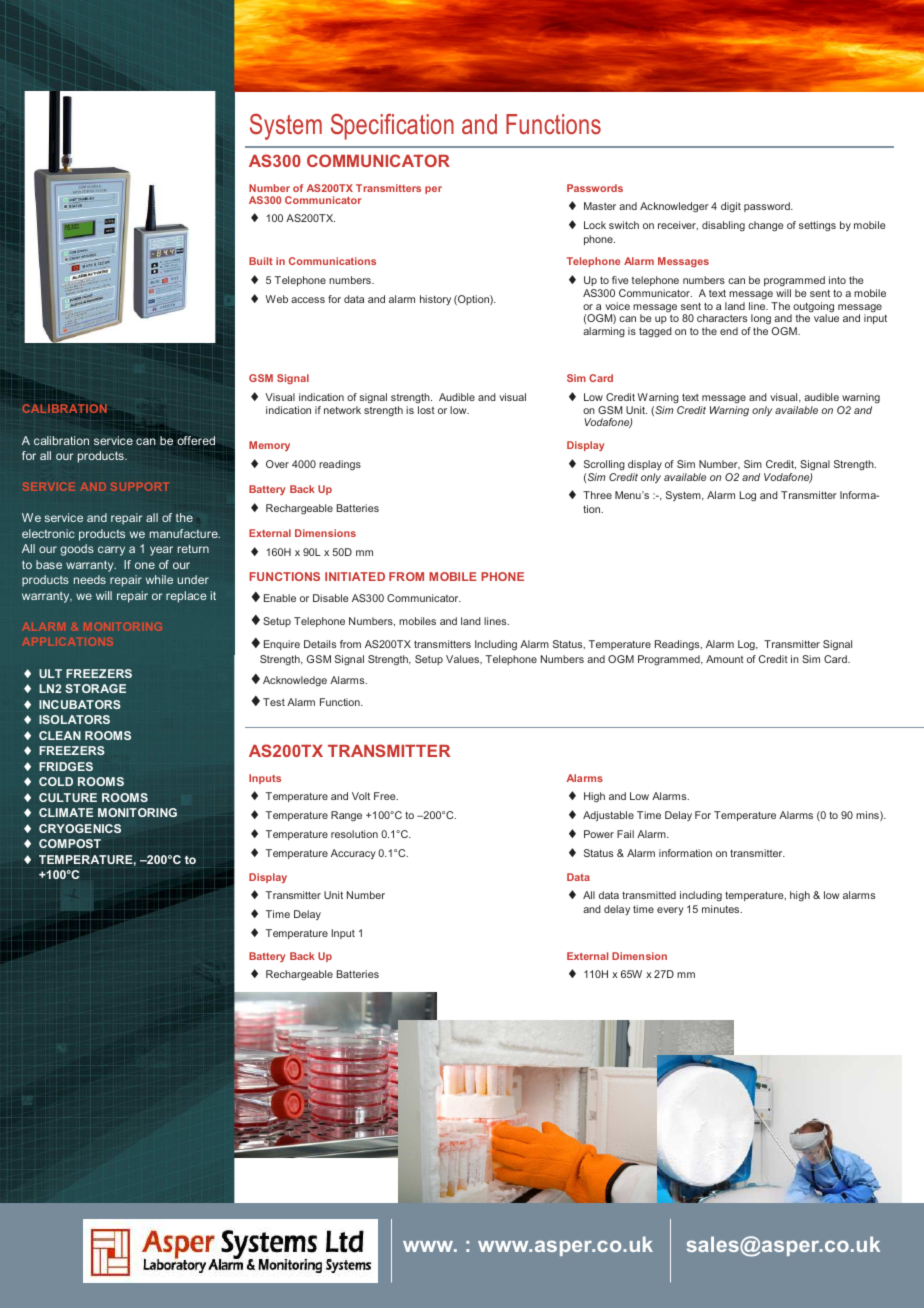  I want to click on INITIATED, so click(355, 576).
